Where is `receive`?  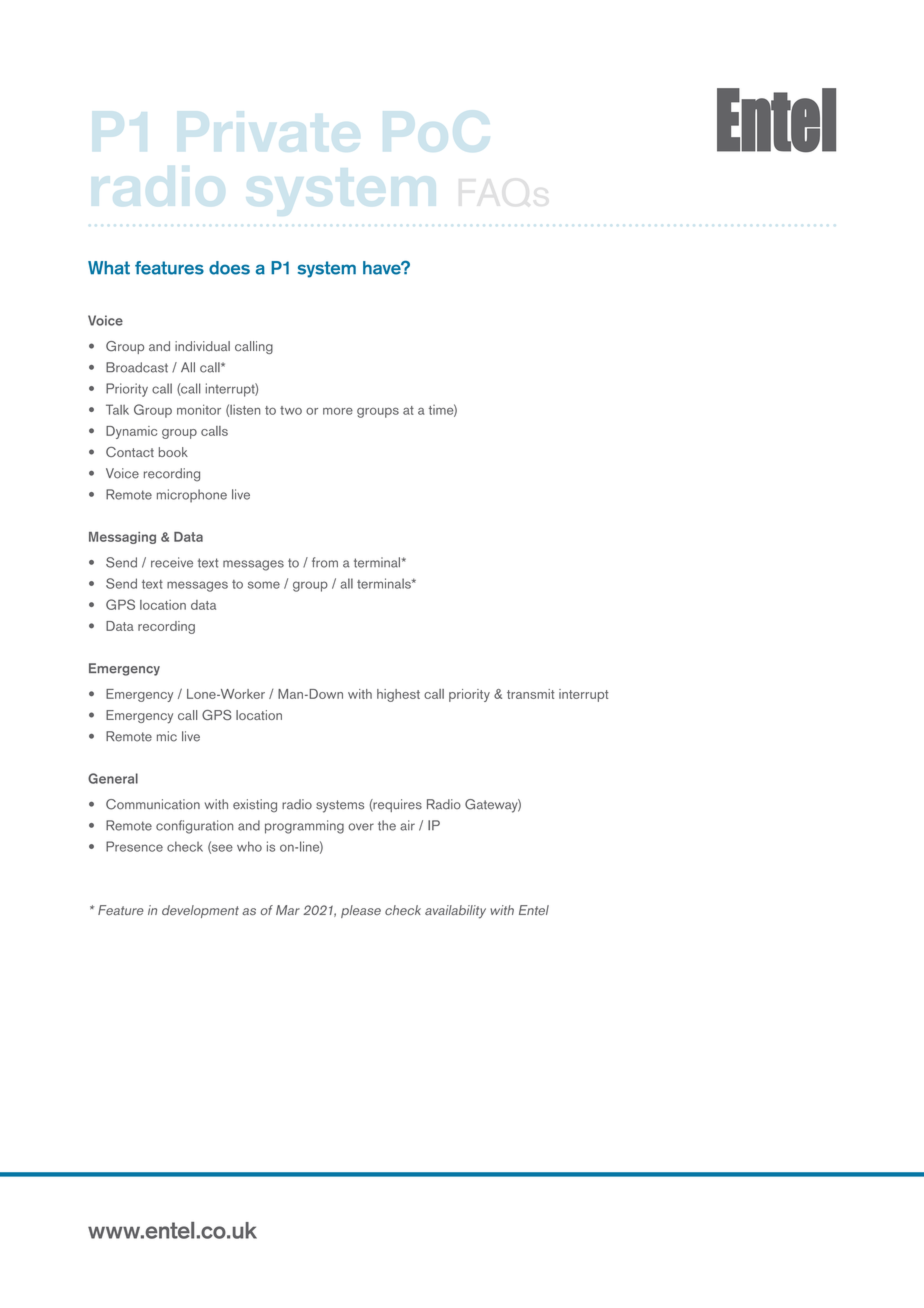
receive is located at coordinates (172, 562).
